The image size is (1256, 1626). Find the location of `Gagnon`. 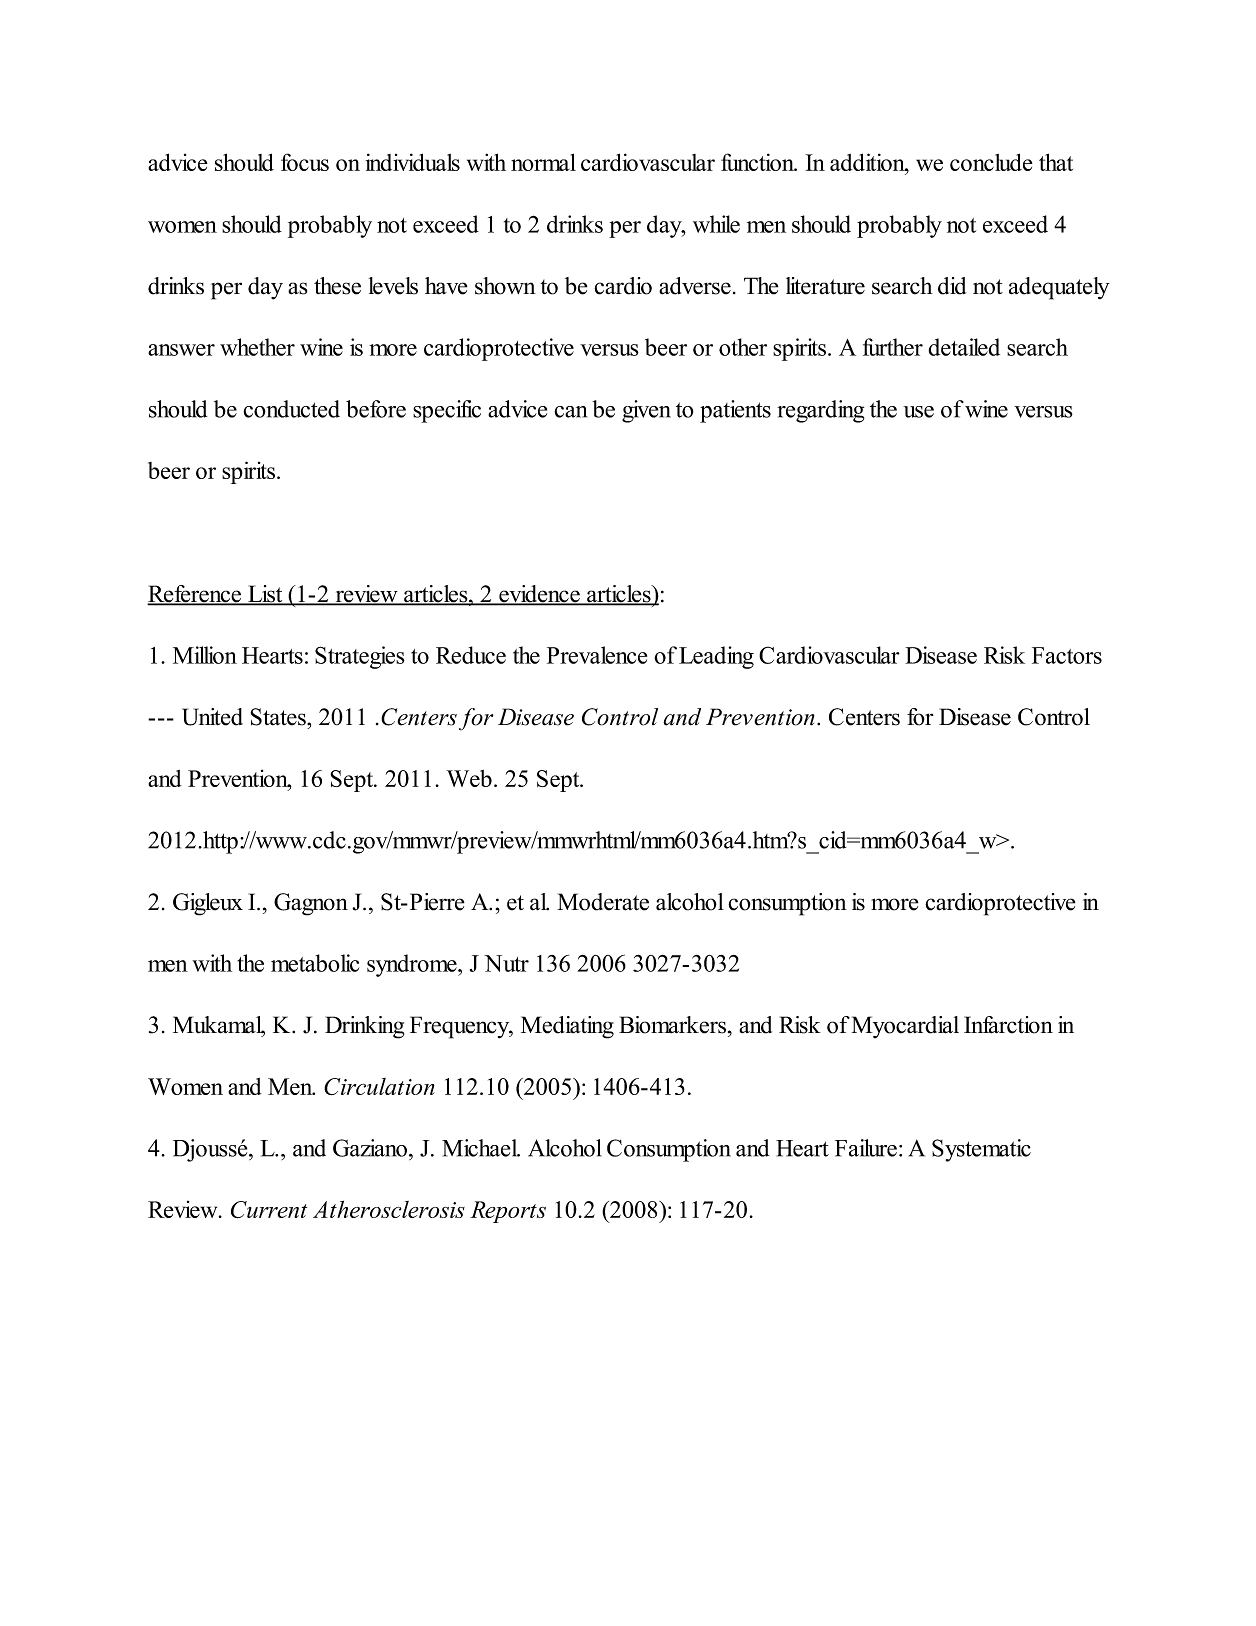

Gagnon is located at coordinates (311, 904).
